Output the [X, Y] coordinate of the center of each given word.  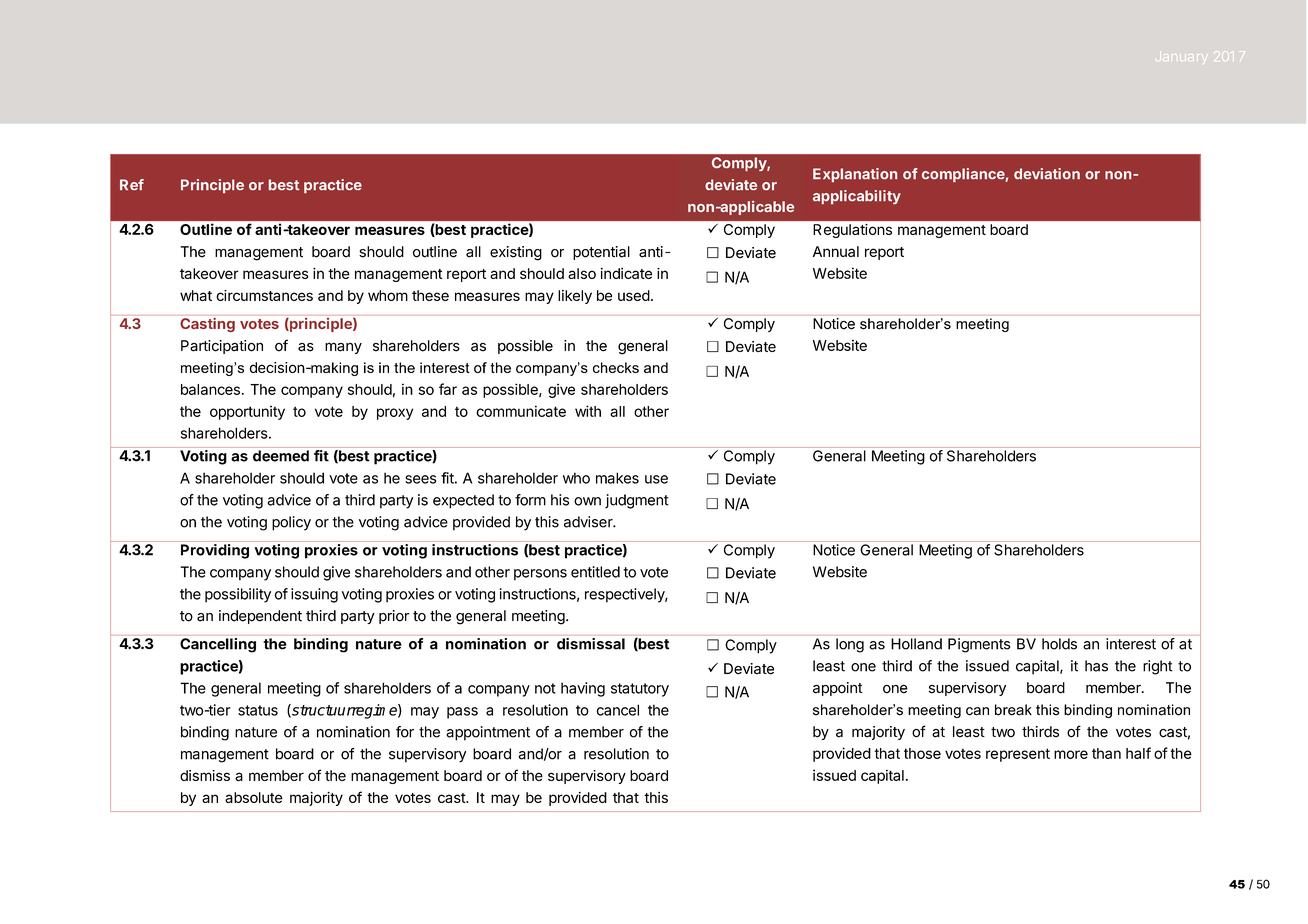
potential [601, 253]
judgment [637, 501]
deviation [1047, 173]
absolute [254, 797]
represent [1018, 755]
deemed [281, 456]
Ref [132, 184]
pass [462, 713]
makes [617, 478]
